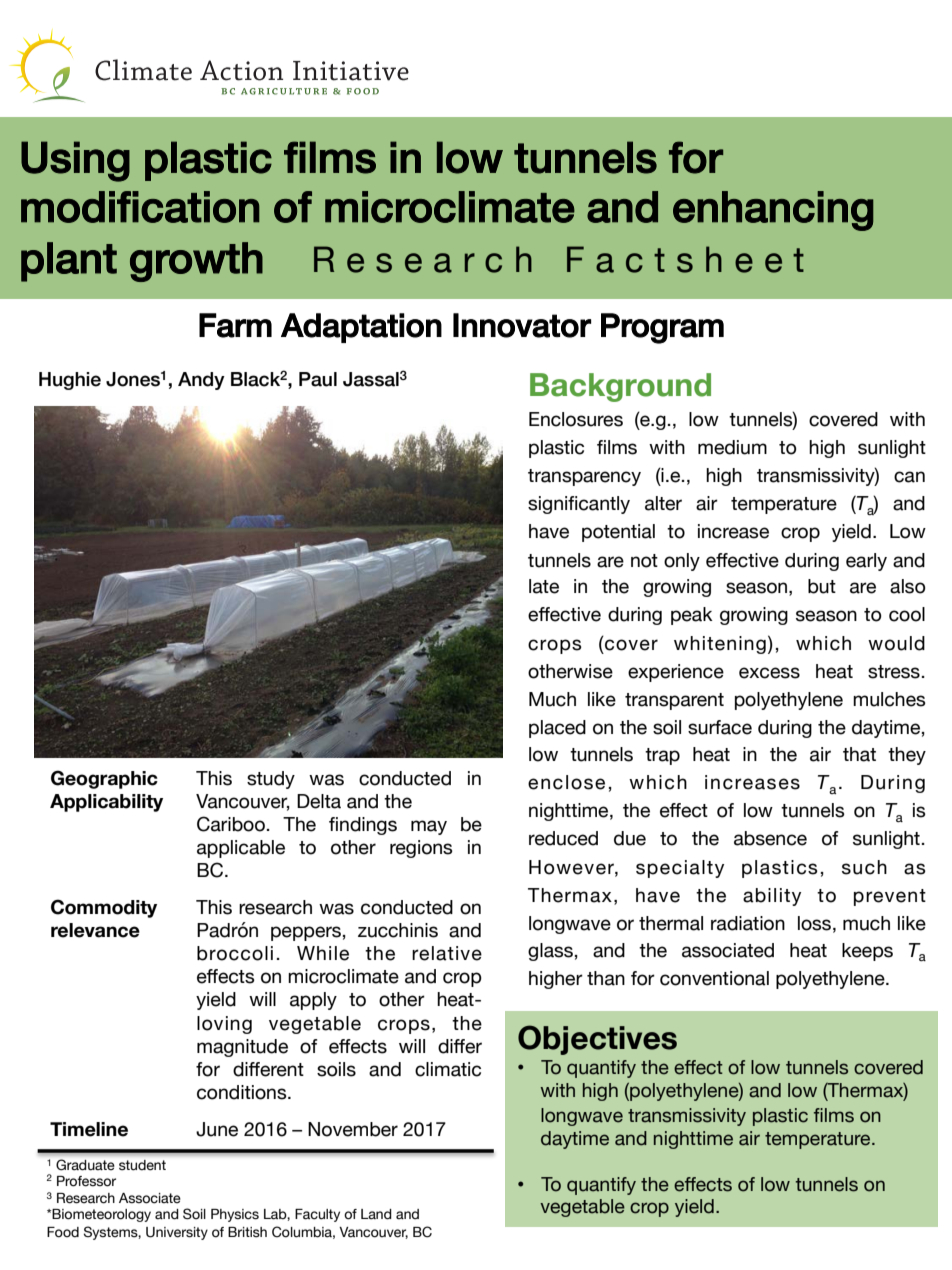 The width and height of the screenshot is (952, 1270). Describe the element at coordinates (177, 1233) in the screenshot. I see `University` at that location.
